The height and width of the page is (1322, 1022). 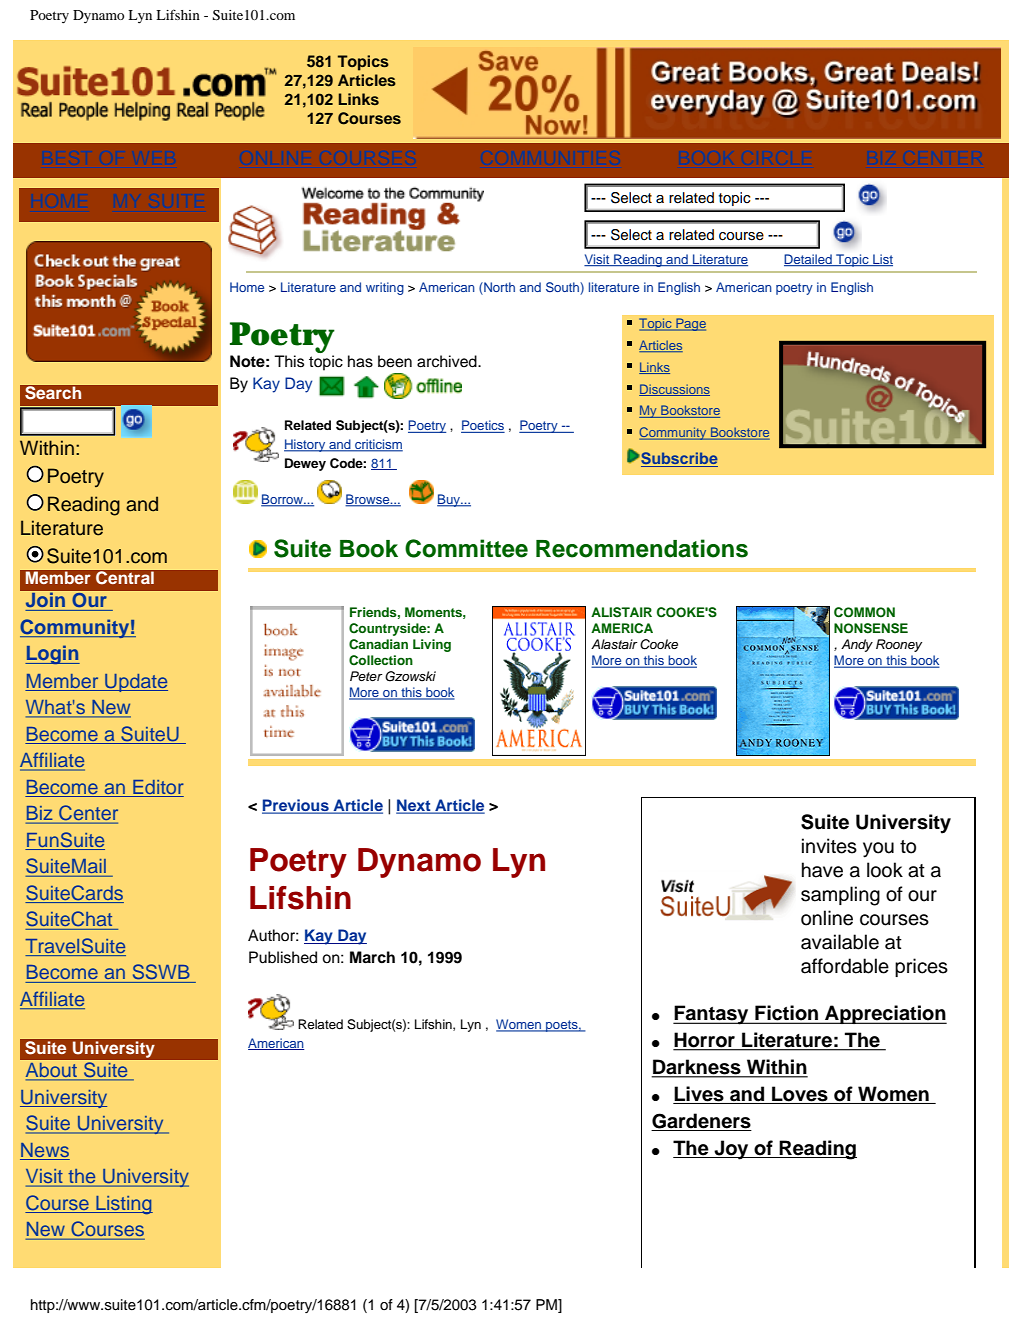 I want to click on Detailed, so click(x=809, y=260).
